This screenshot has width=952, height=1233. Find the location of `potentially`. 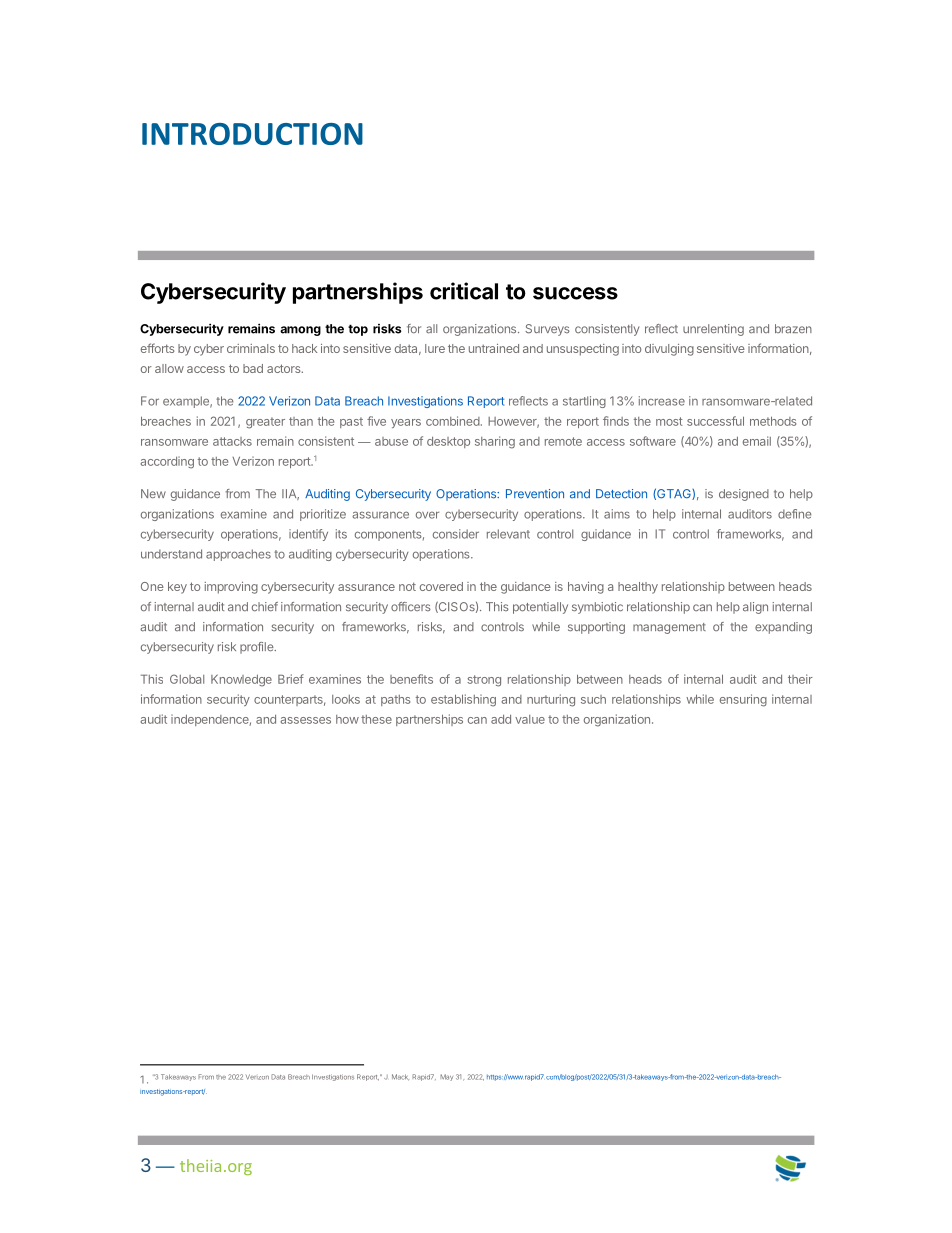

potentially is located at coordinates (540, 608).
